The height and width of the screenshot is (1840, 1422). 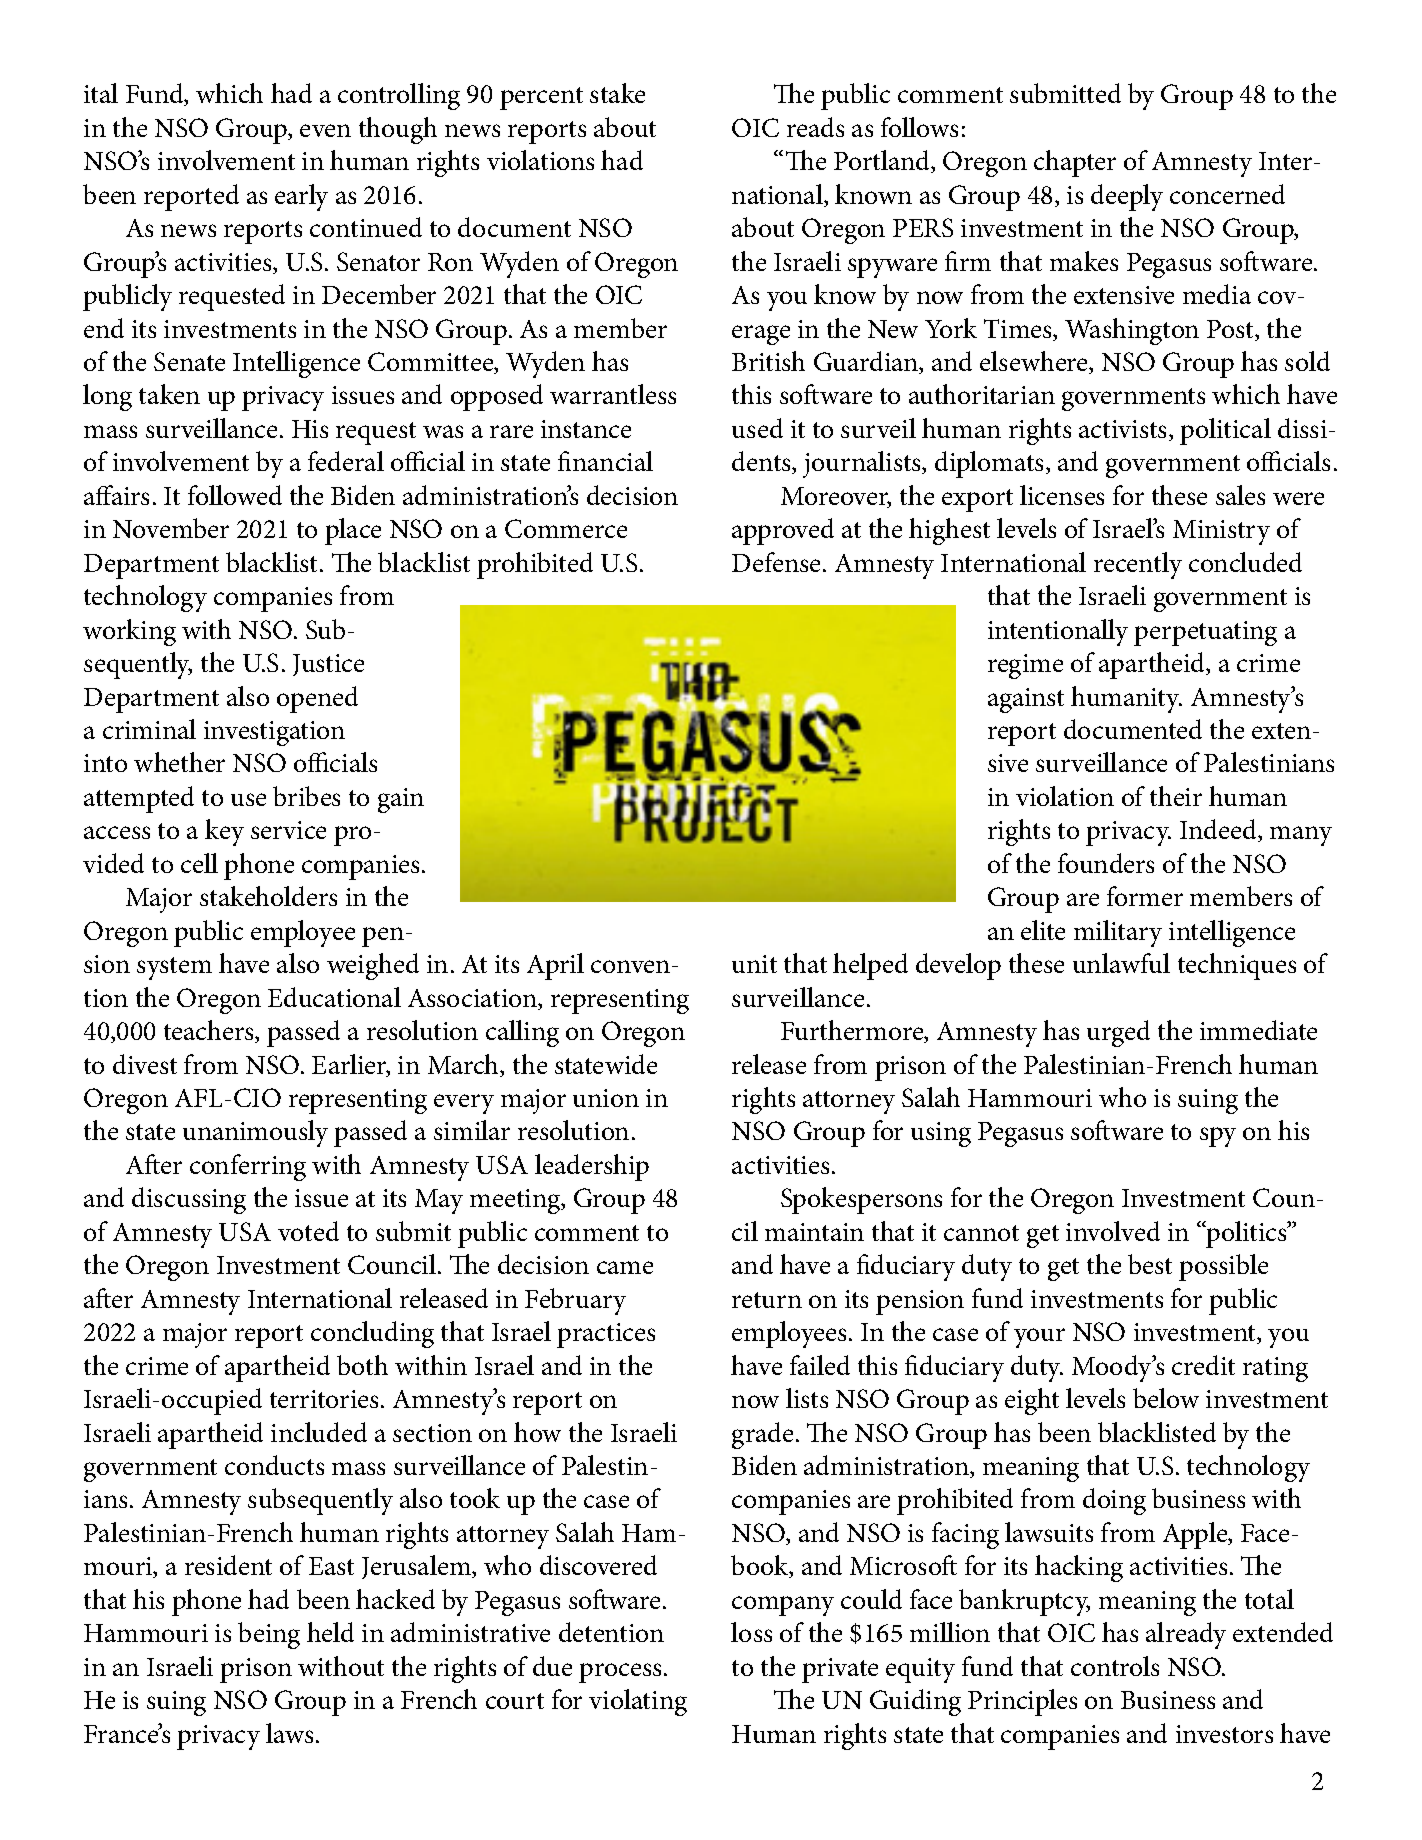 What do you see at coordinates (1127, 197) in the screenshot?
I see `deeply` at bounding box center [1127, 197].
